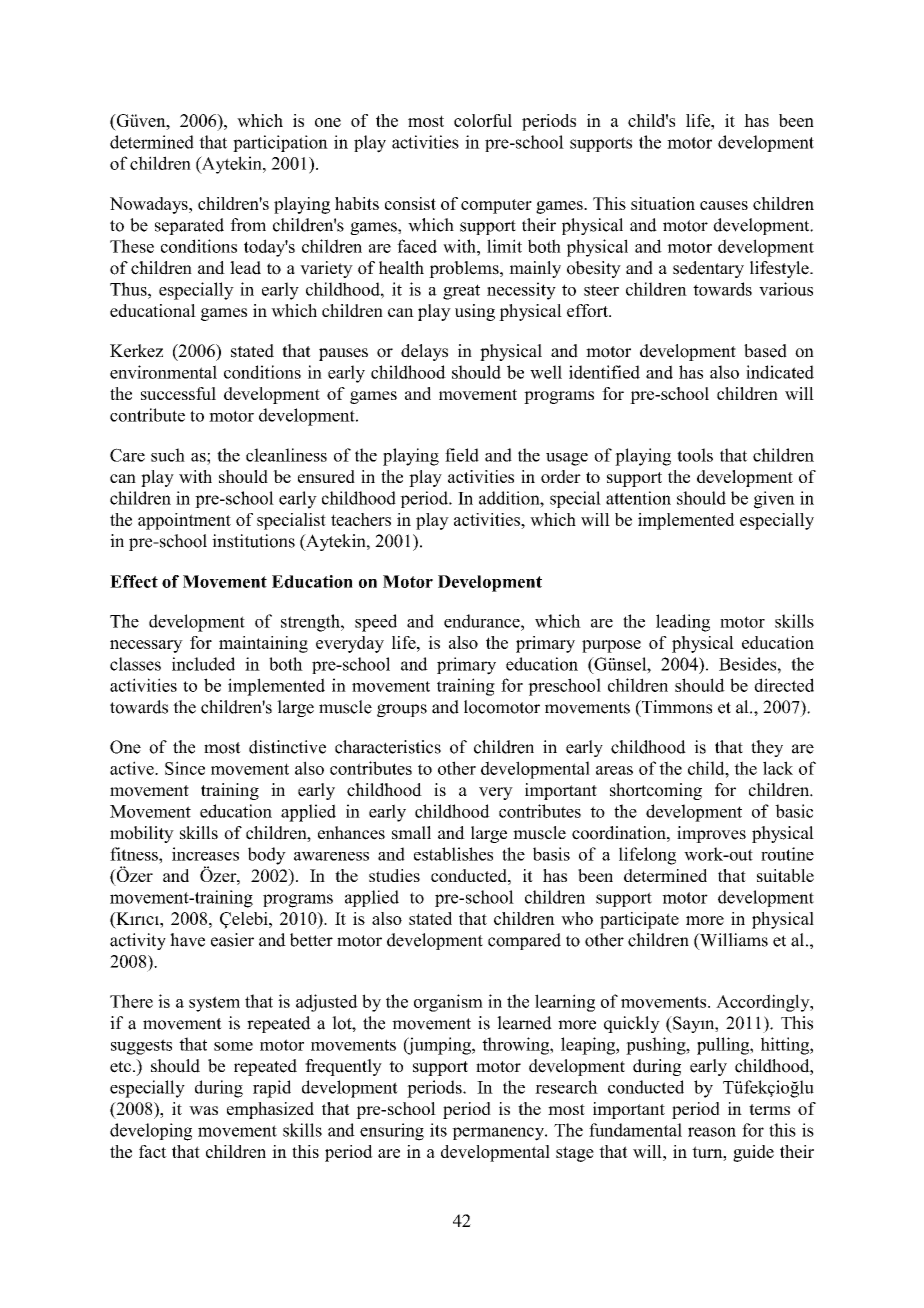 This screenshot has width=924, height=1308. I want to click on indicated, so click(780, 372).
